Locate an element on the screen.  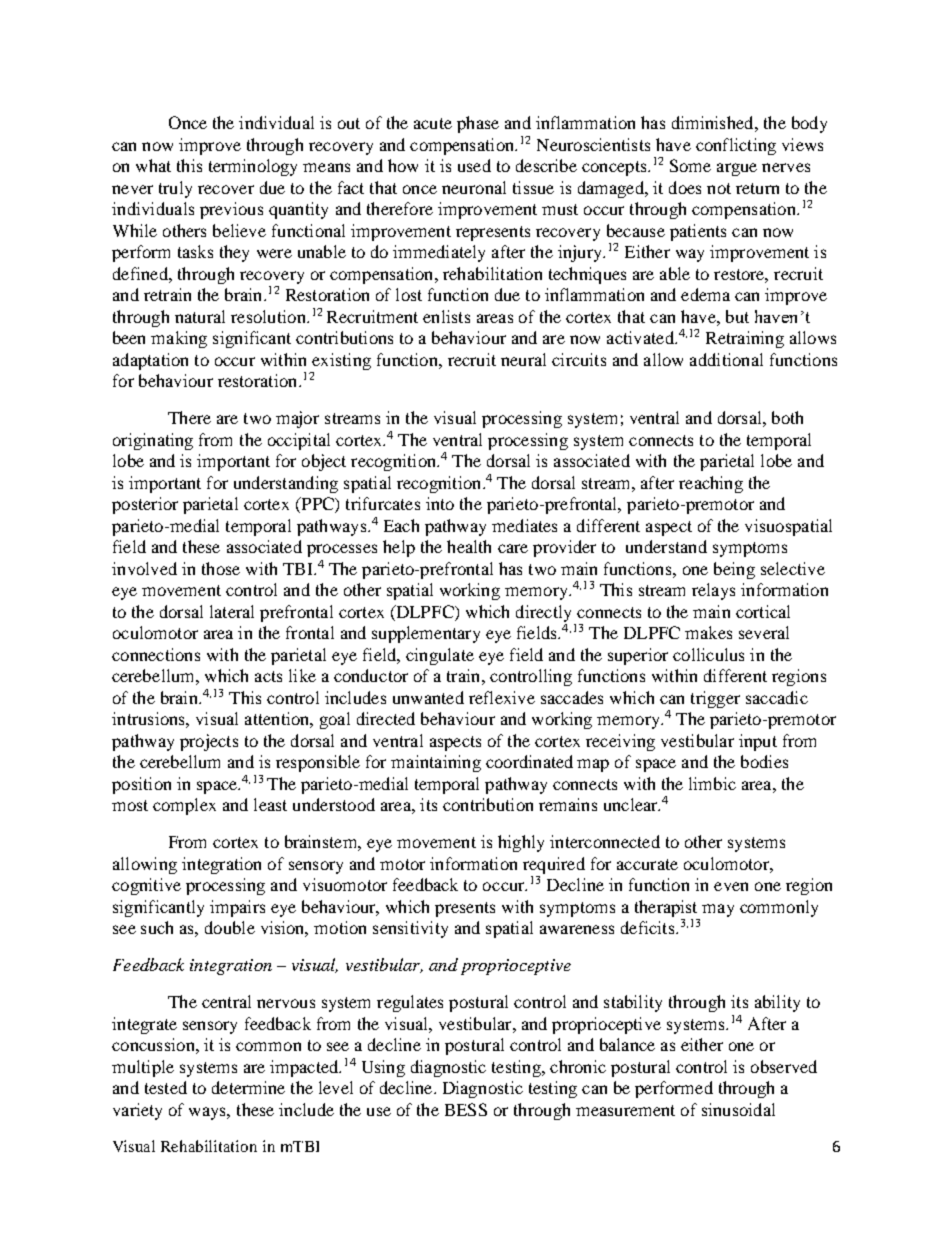
used is located at coordinates (474, 165).
